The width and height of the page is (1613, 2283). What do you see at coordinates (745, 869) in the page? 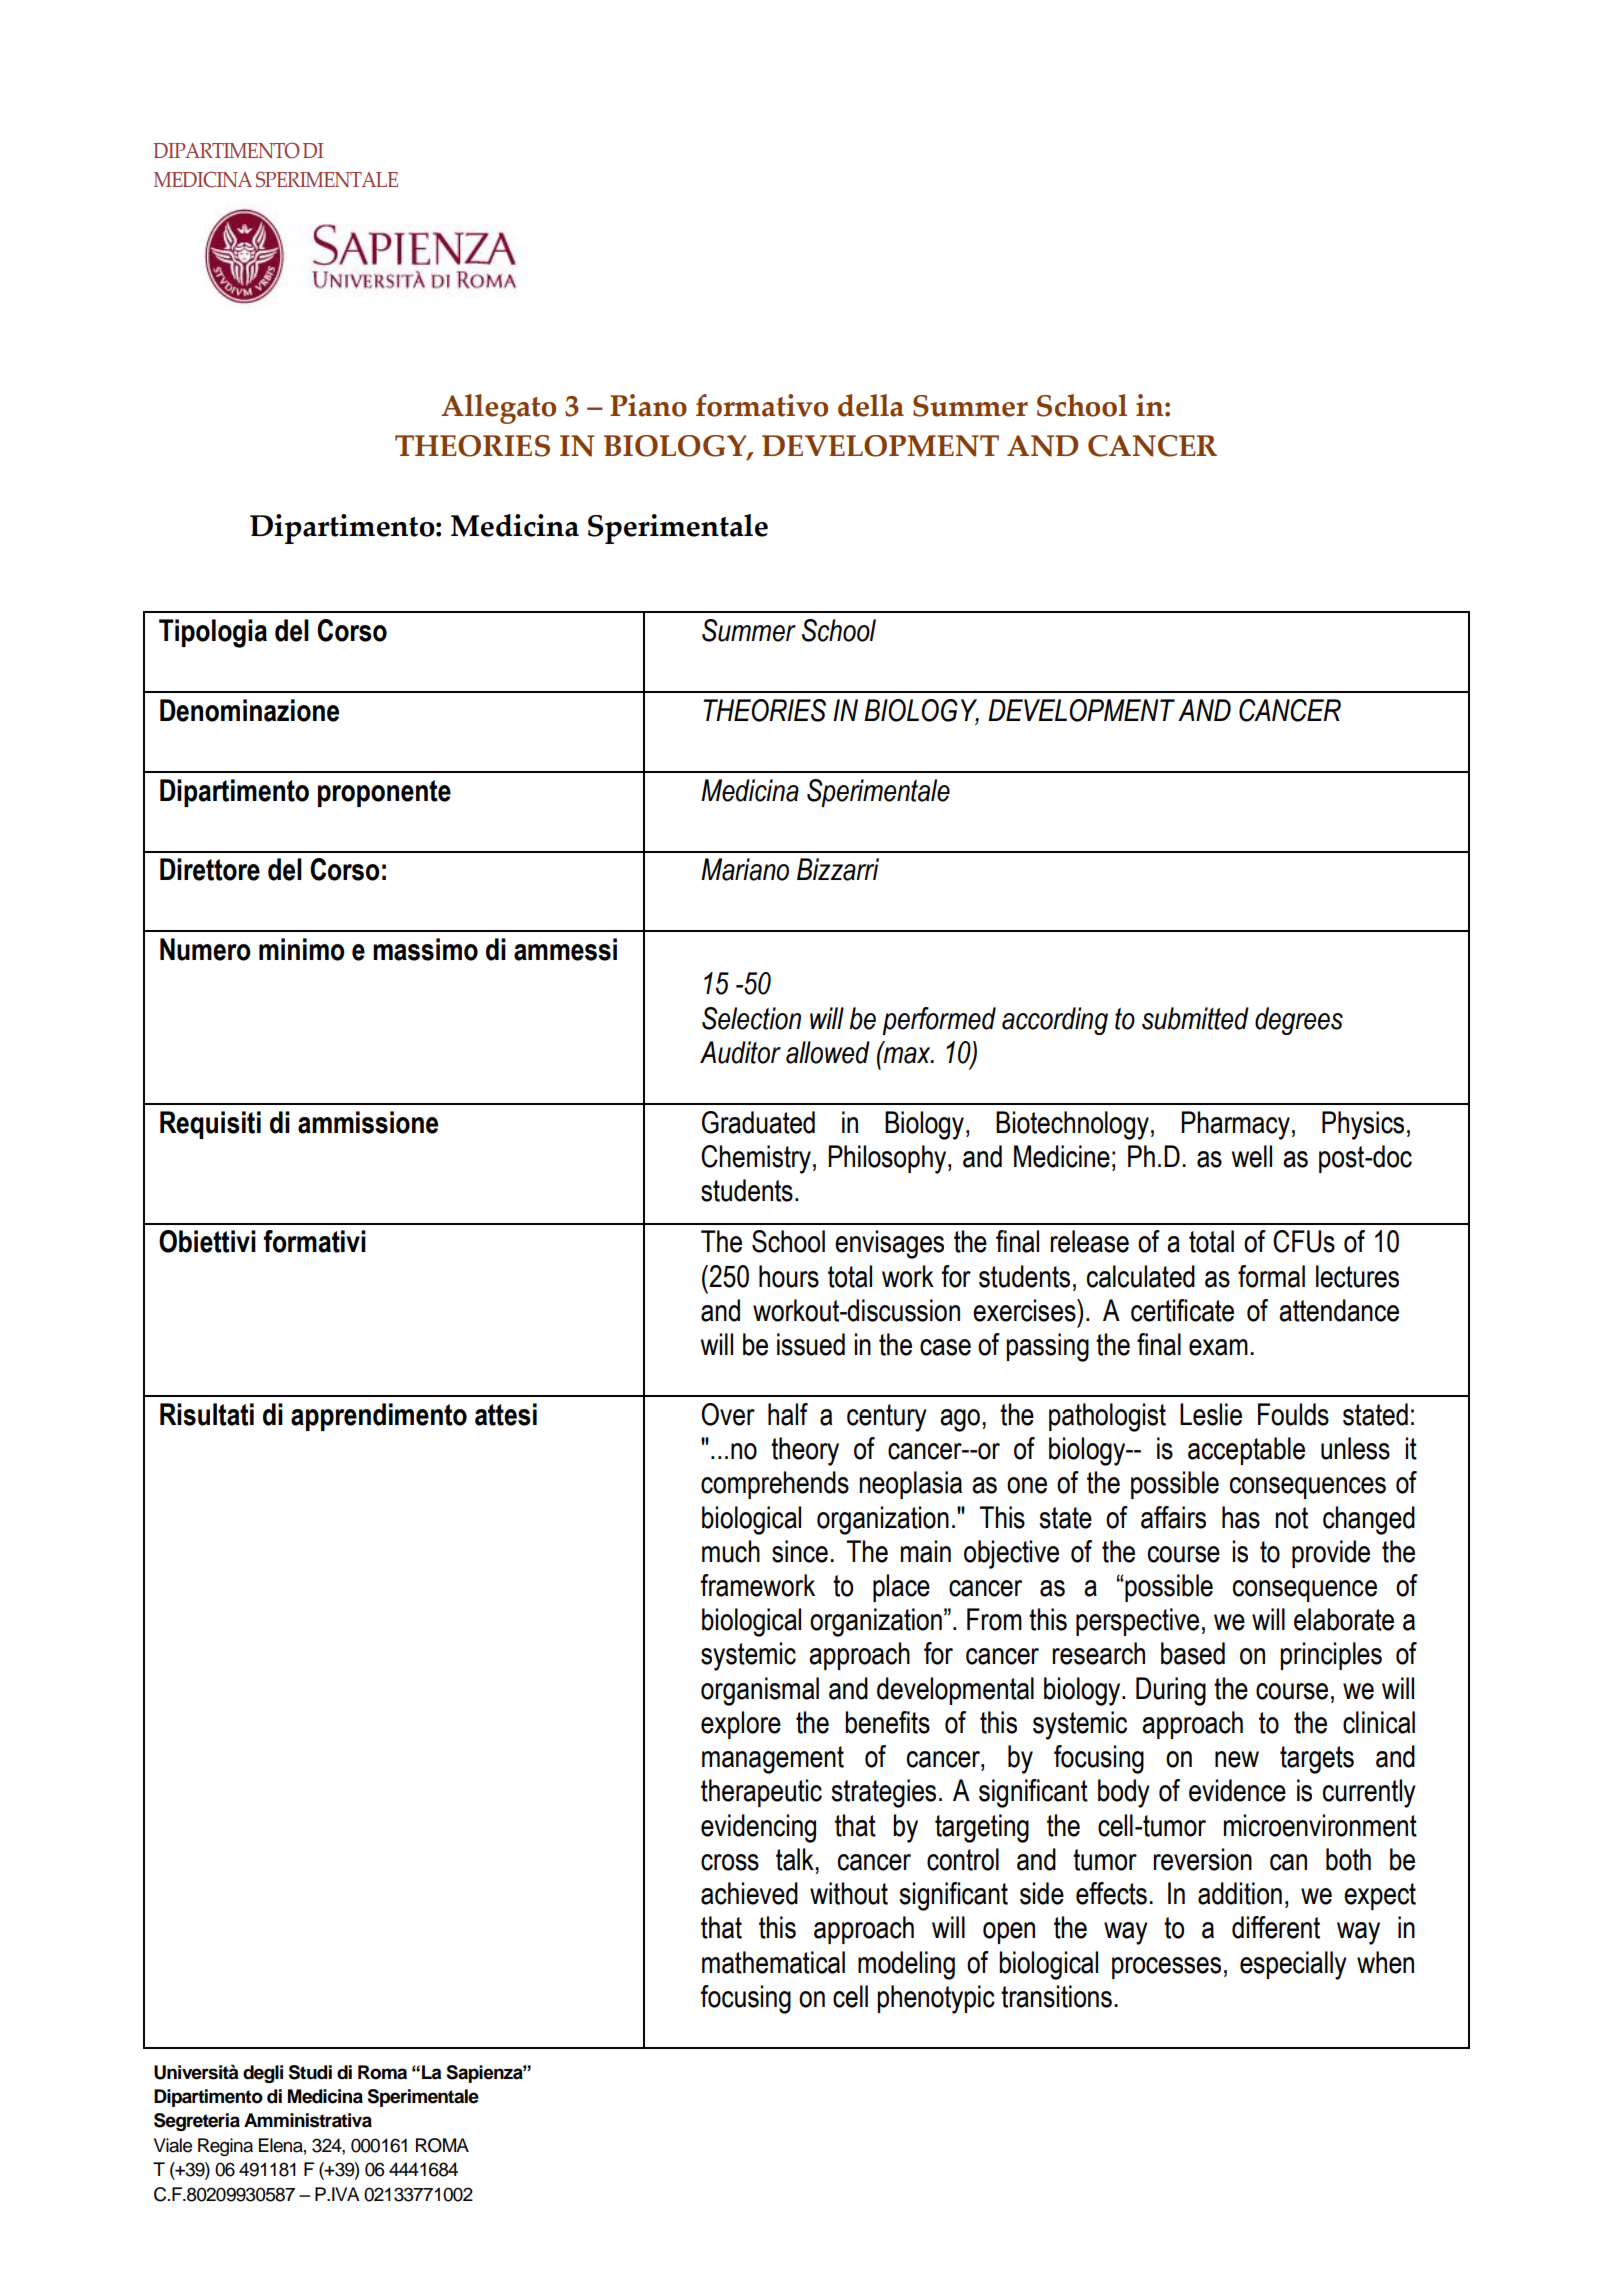
I see `Mariano` at bounding box center [745, 869].
